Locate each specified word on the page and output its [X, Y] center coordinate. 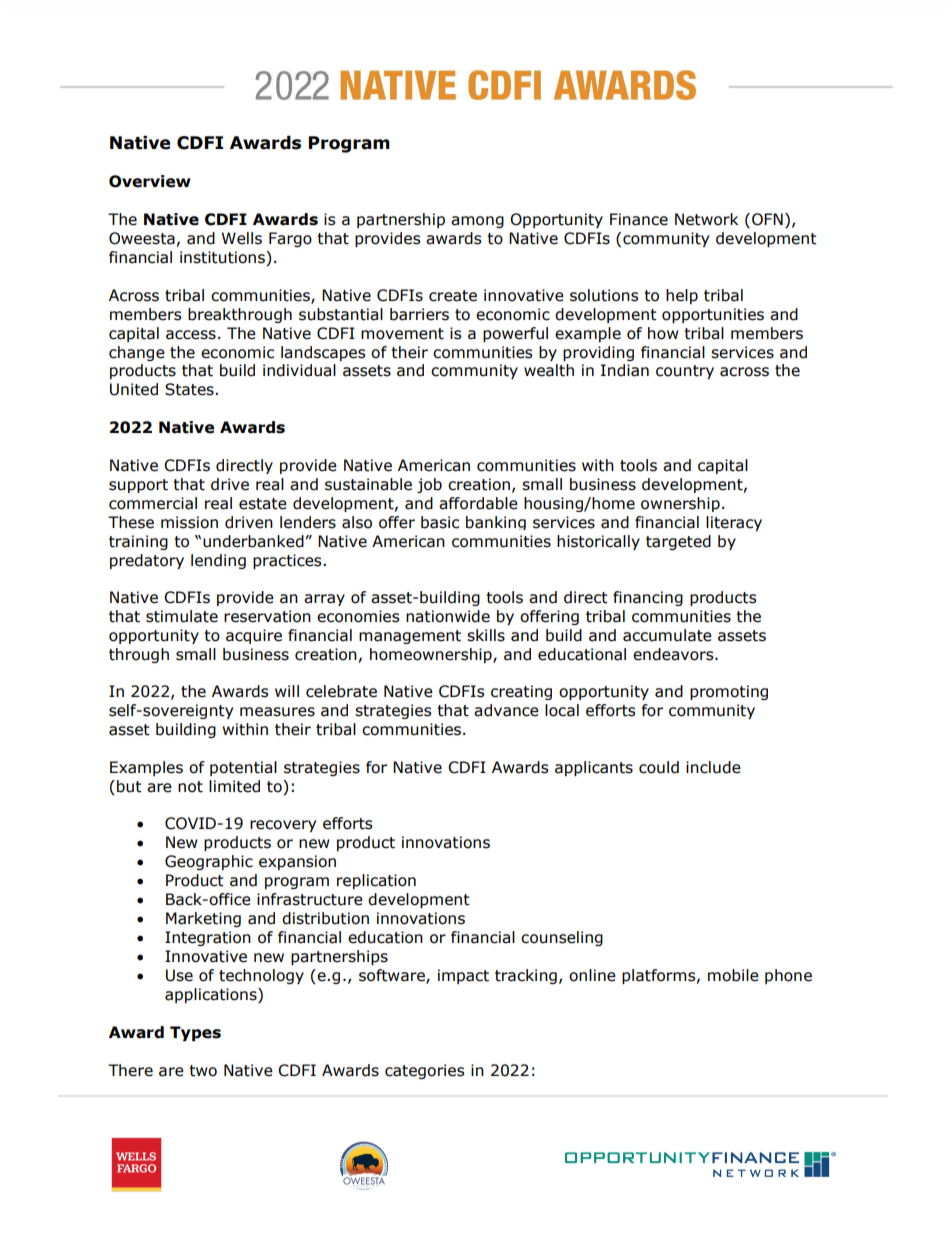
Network [706, 219]
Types [195, 1033]
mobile [733, 975]
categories [425, 1071]
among [477, 222]
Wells [242, 238]
